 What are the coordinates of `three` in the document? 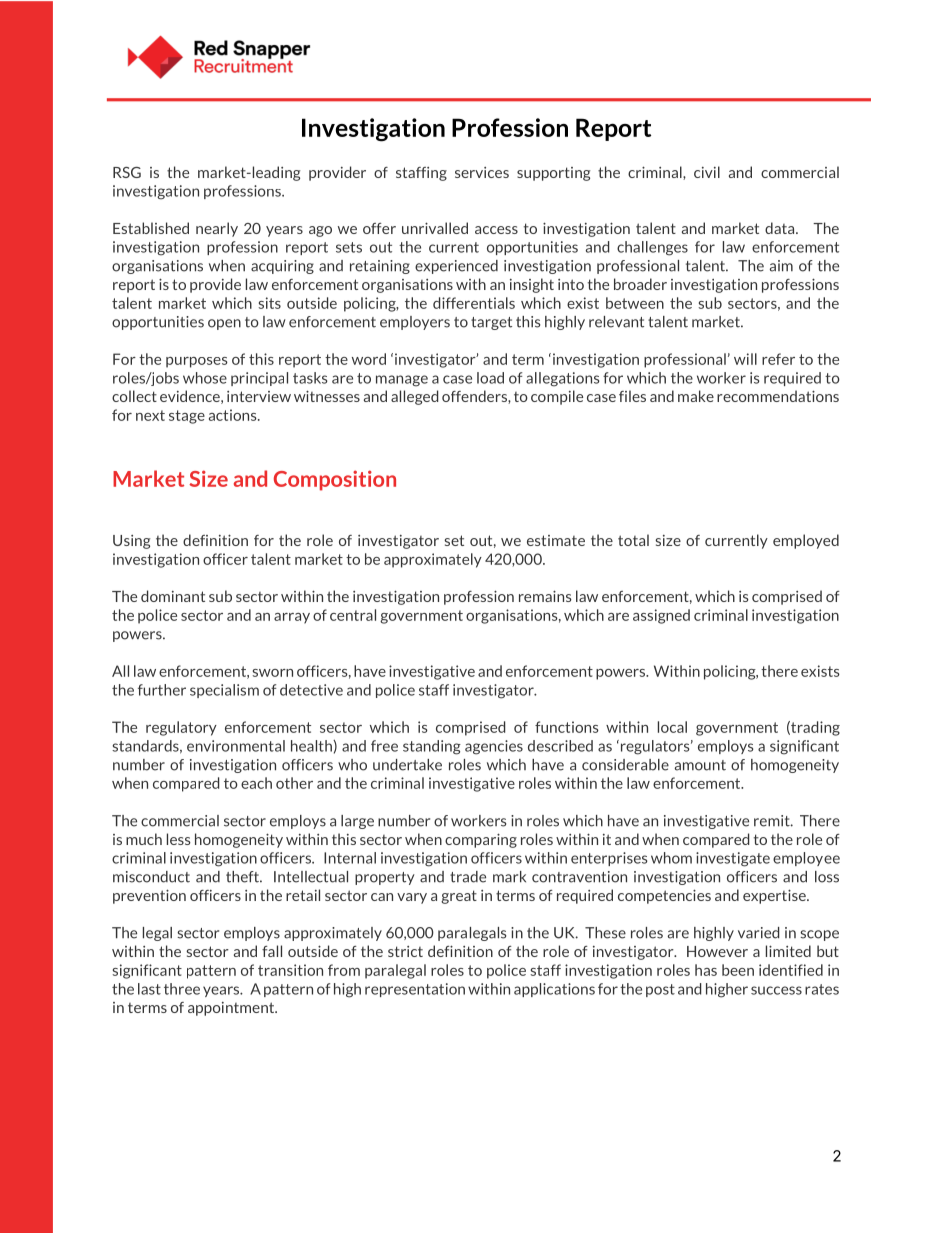 It's located at (182, 989).
